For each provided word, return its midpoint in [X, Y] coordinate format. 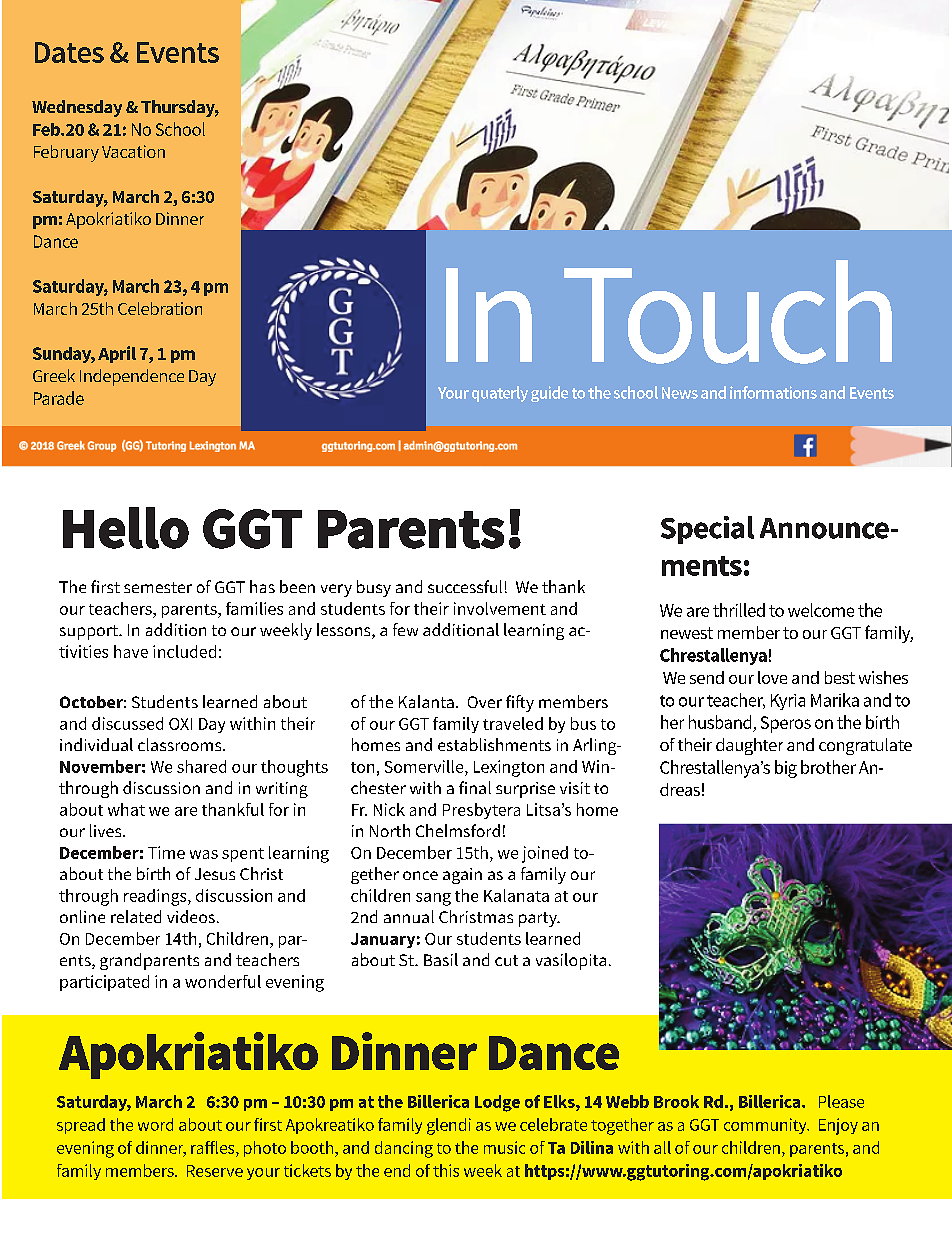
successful [465, 586]
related [136, 916]
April [117, 354]
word [155, 1124]
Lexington [509, 768]
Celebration [160, 308]
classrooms [181, 744]
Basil [441, 959]
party [539, 919]
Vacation [133, 151]
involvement [500, 608]
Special [707, 530]
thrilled [739, 610]
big [786, 769]
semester [158, 587]
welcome [821, 610]
